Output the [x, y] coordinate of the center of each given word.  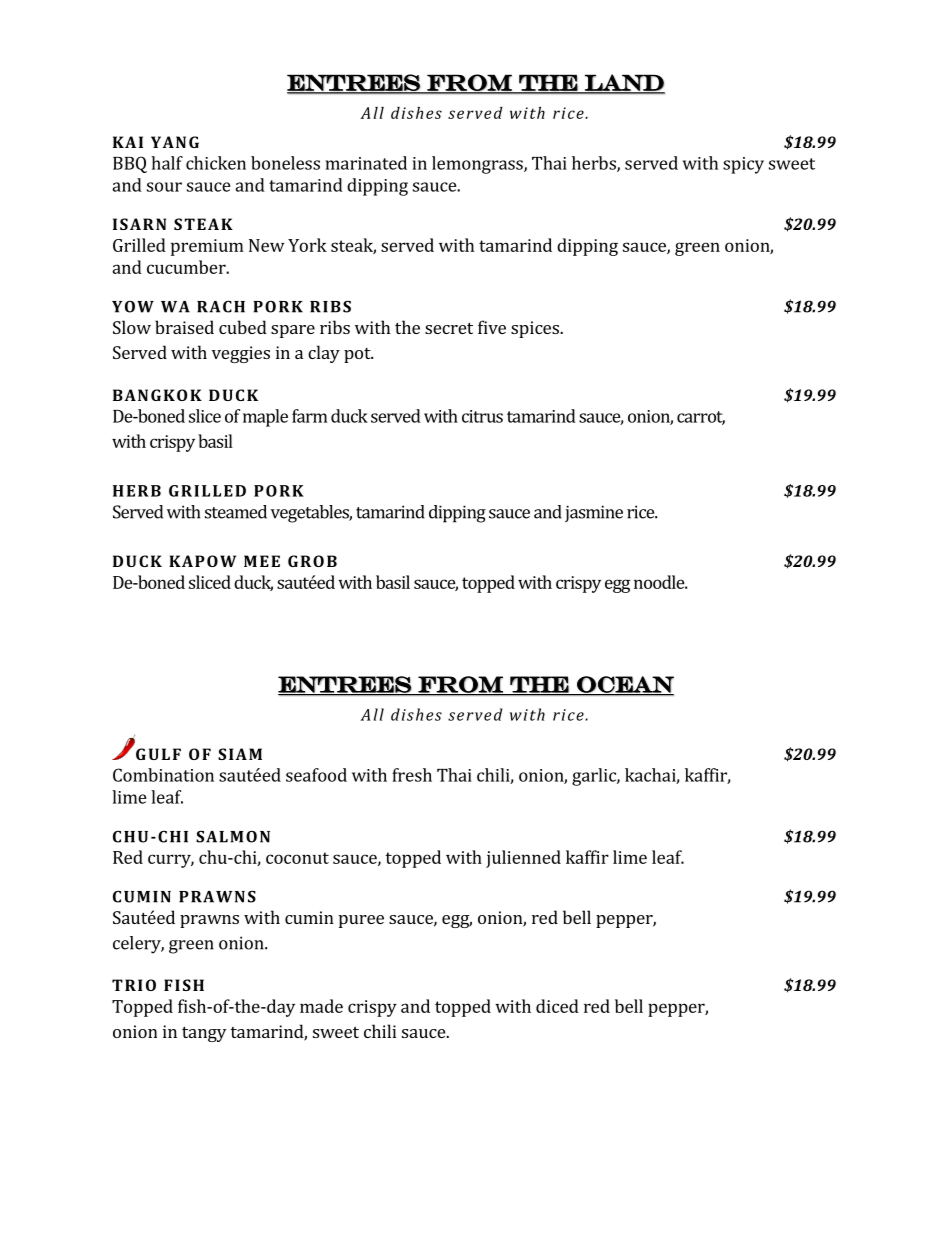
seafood [316, 775]
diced [557, 1006]
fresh [412, 775]
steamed [236, 512]
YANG [175, 142]
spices [536, 329]
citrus [482, 416]
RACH [221, 306]
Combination [163, 775]
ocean [624, 685]
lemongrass [478, 165]
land [624, 83]
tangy [204, 1034]
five [492, 327]
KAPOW [202, 561]
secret [449, 328]
